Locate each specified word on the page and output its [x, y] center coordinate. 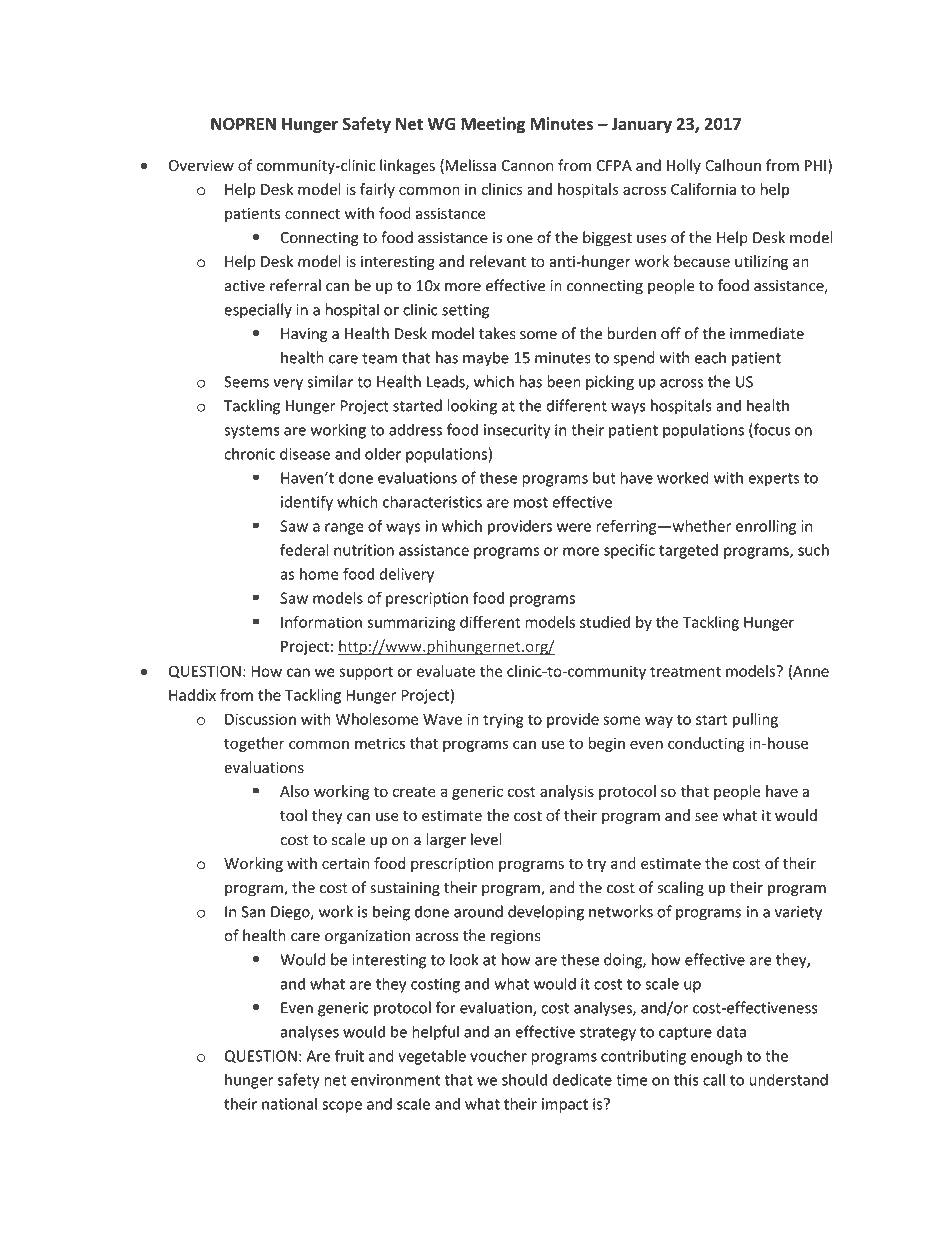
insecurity [517, 431]
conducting [706, 744]
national [289, 1104]
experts [773, 480]
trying [503, 720]
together [254, 744]
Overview [201, 166]
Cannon [527, 166]
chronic [249, 454]
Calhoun [733, 165]
